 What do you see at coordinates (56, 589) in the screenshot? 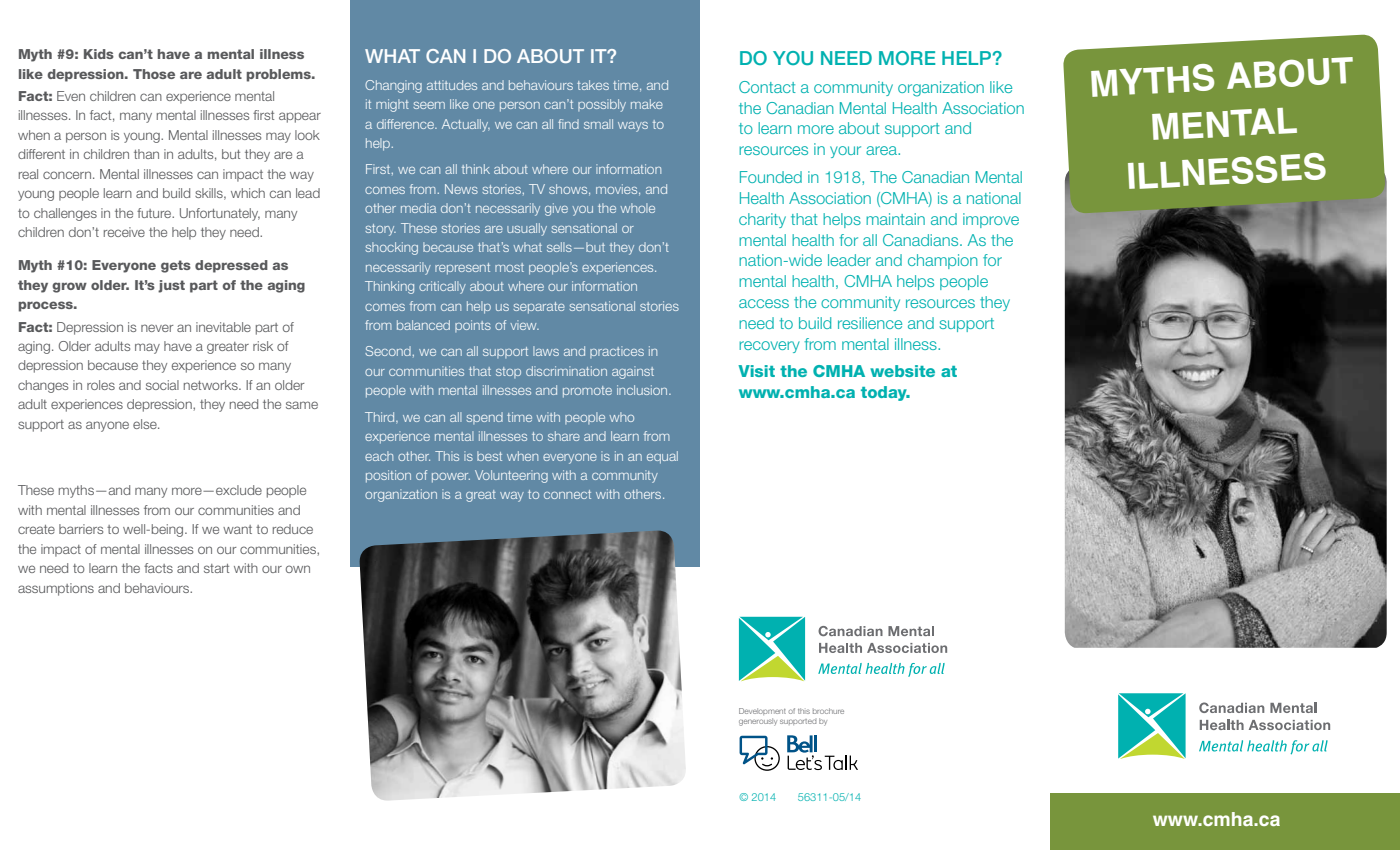
I see `assumptions` at bounding box center [56, 589].
